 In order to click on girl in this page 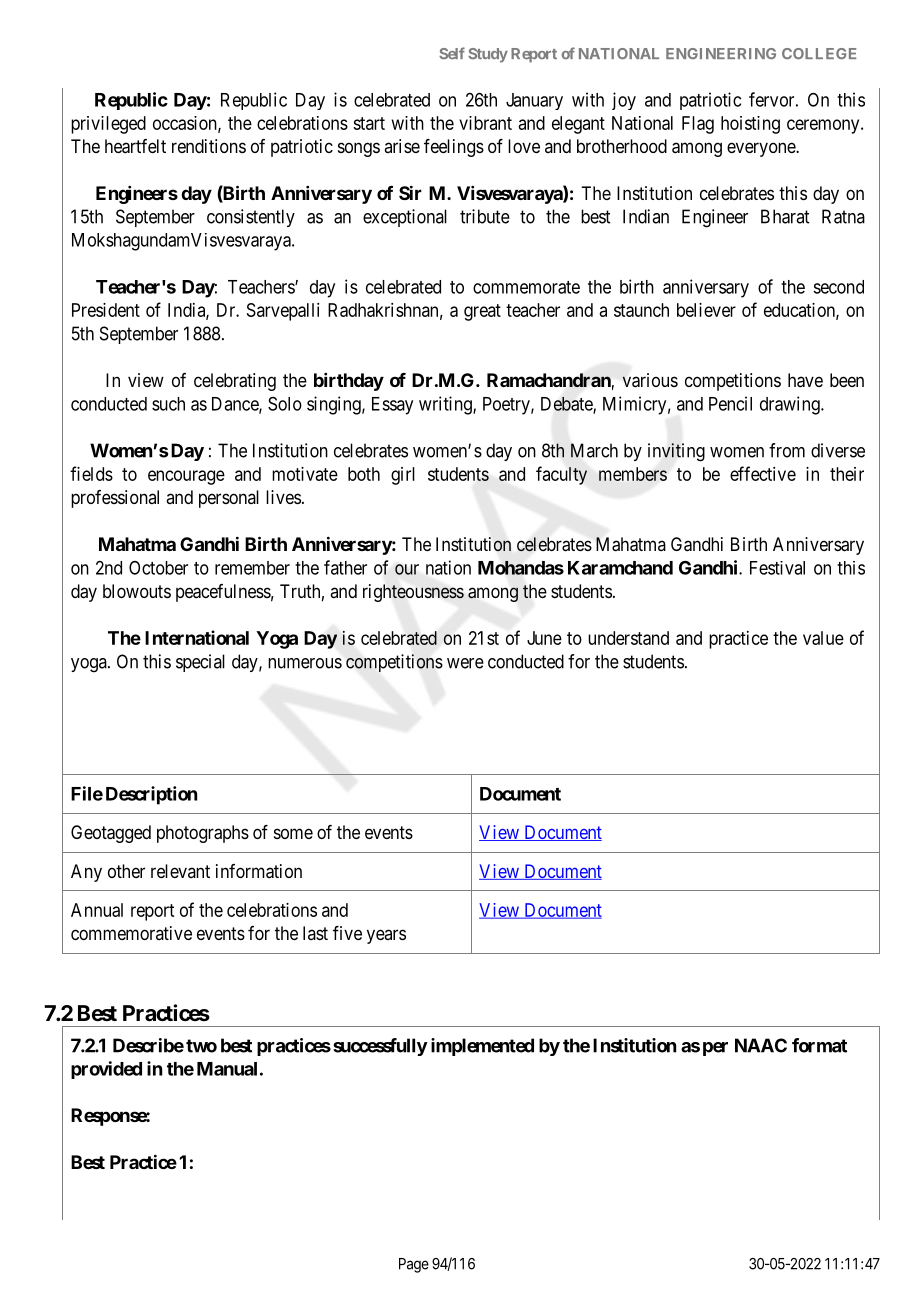, I will do `click(403, 476)`.
